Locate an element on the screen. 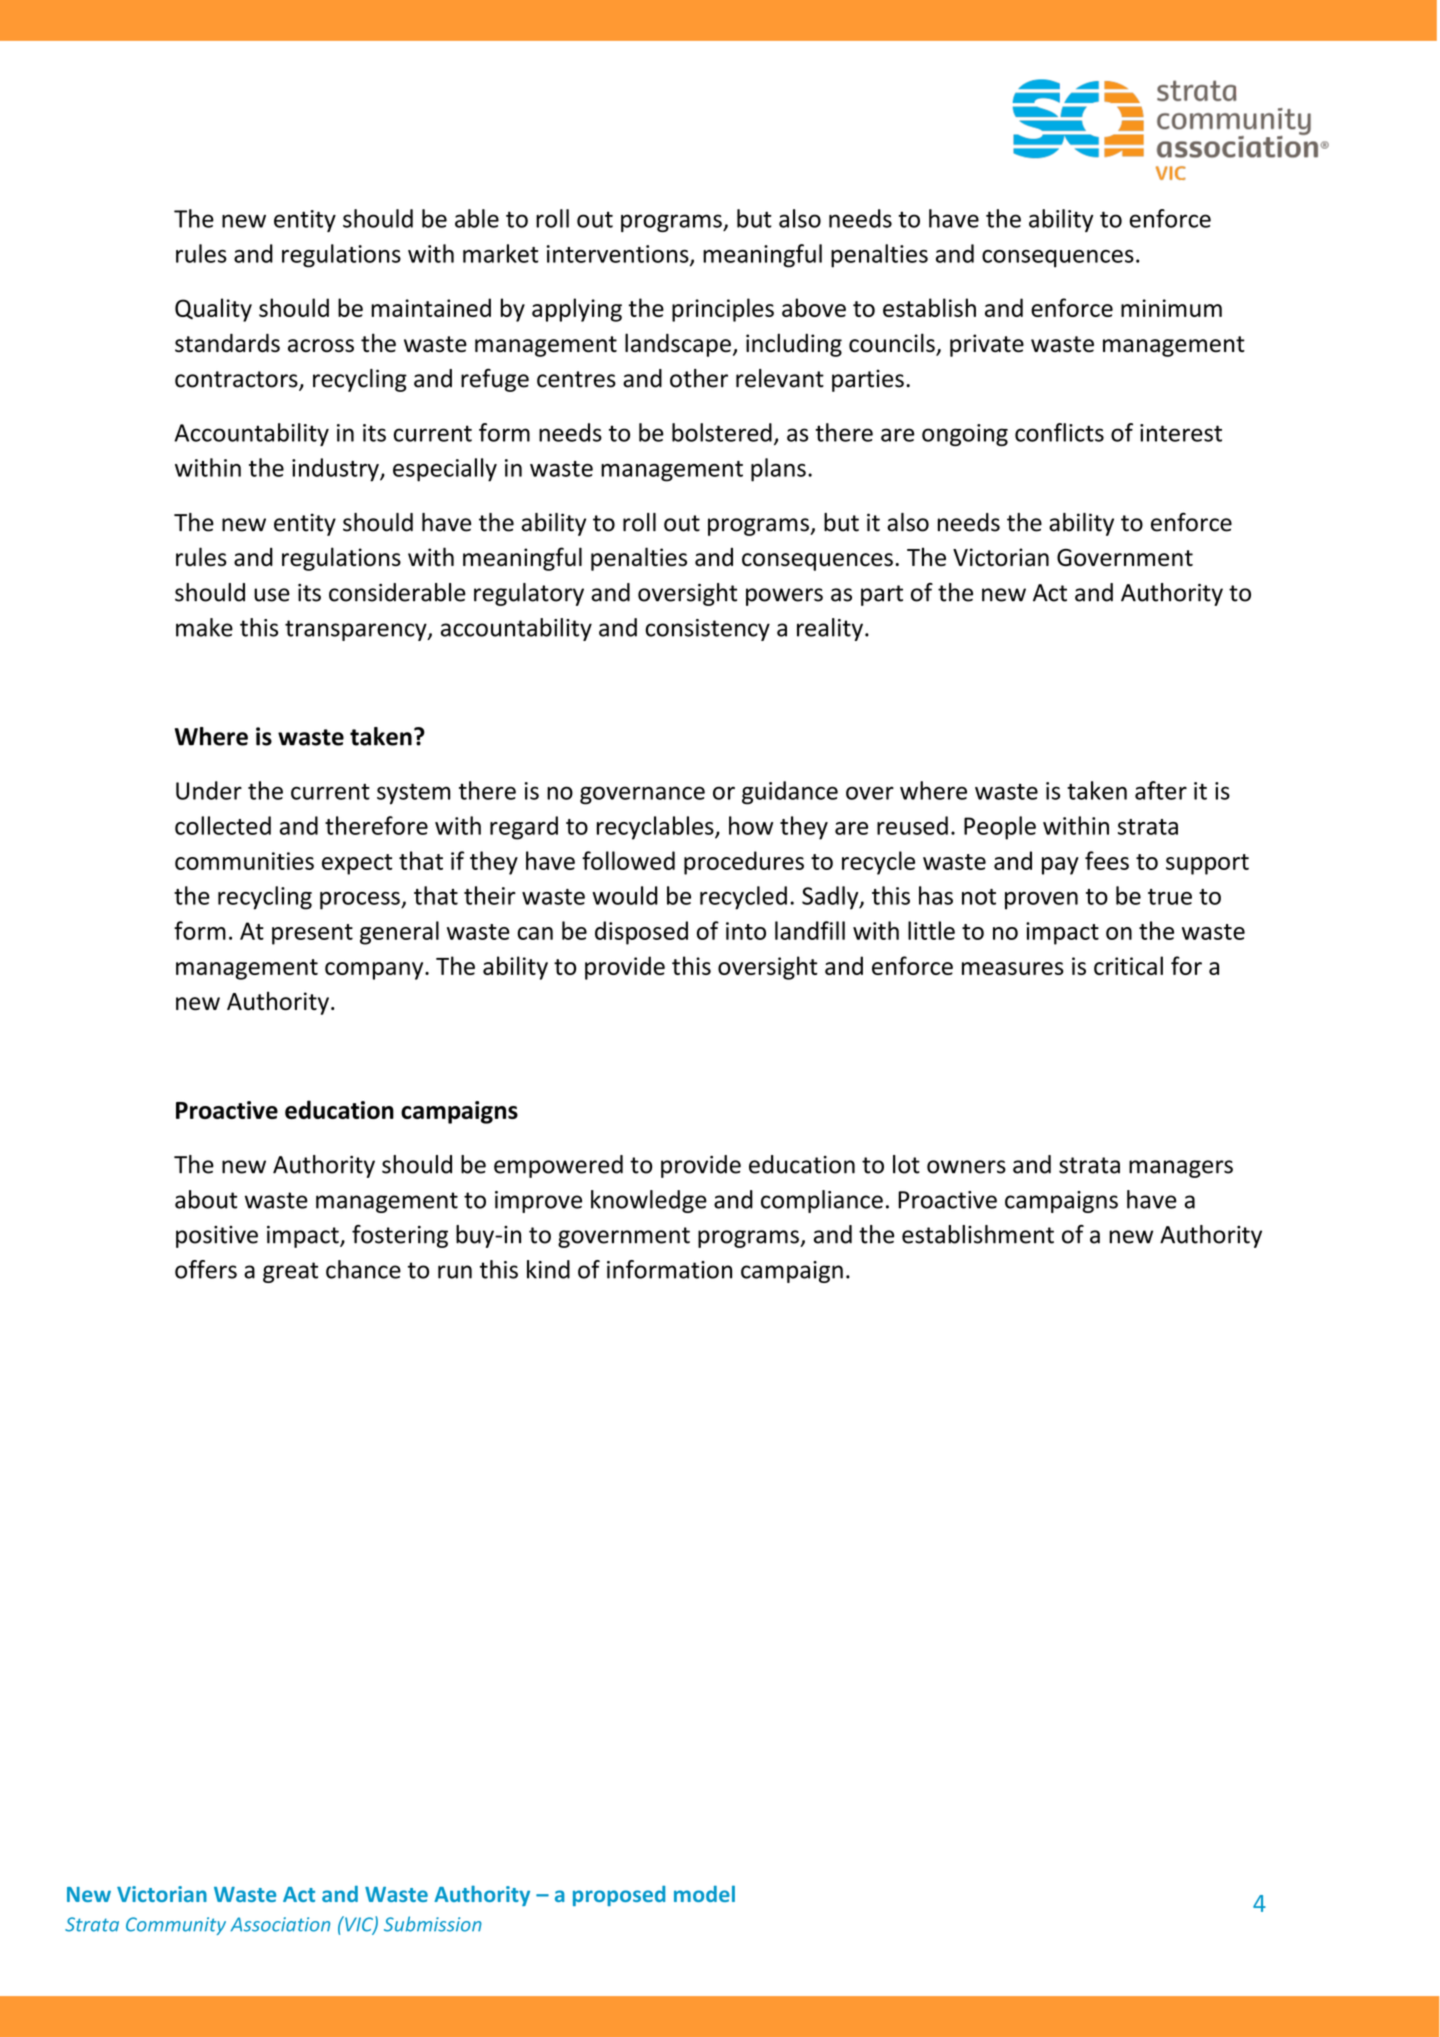 The height and width of the screenshot is (2037, 1440). managers is located at coordinates (1181, 1169).
